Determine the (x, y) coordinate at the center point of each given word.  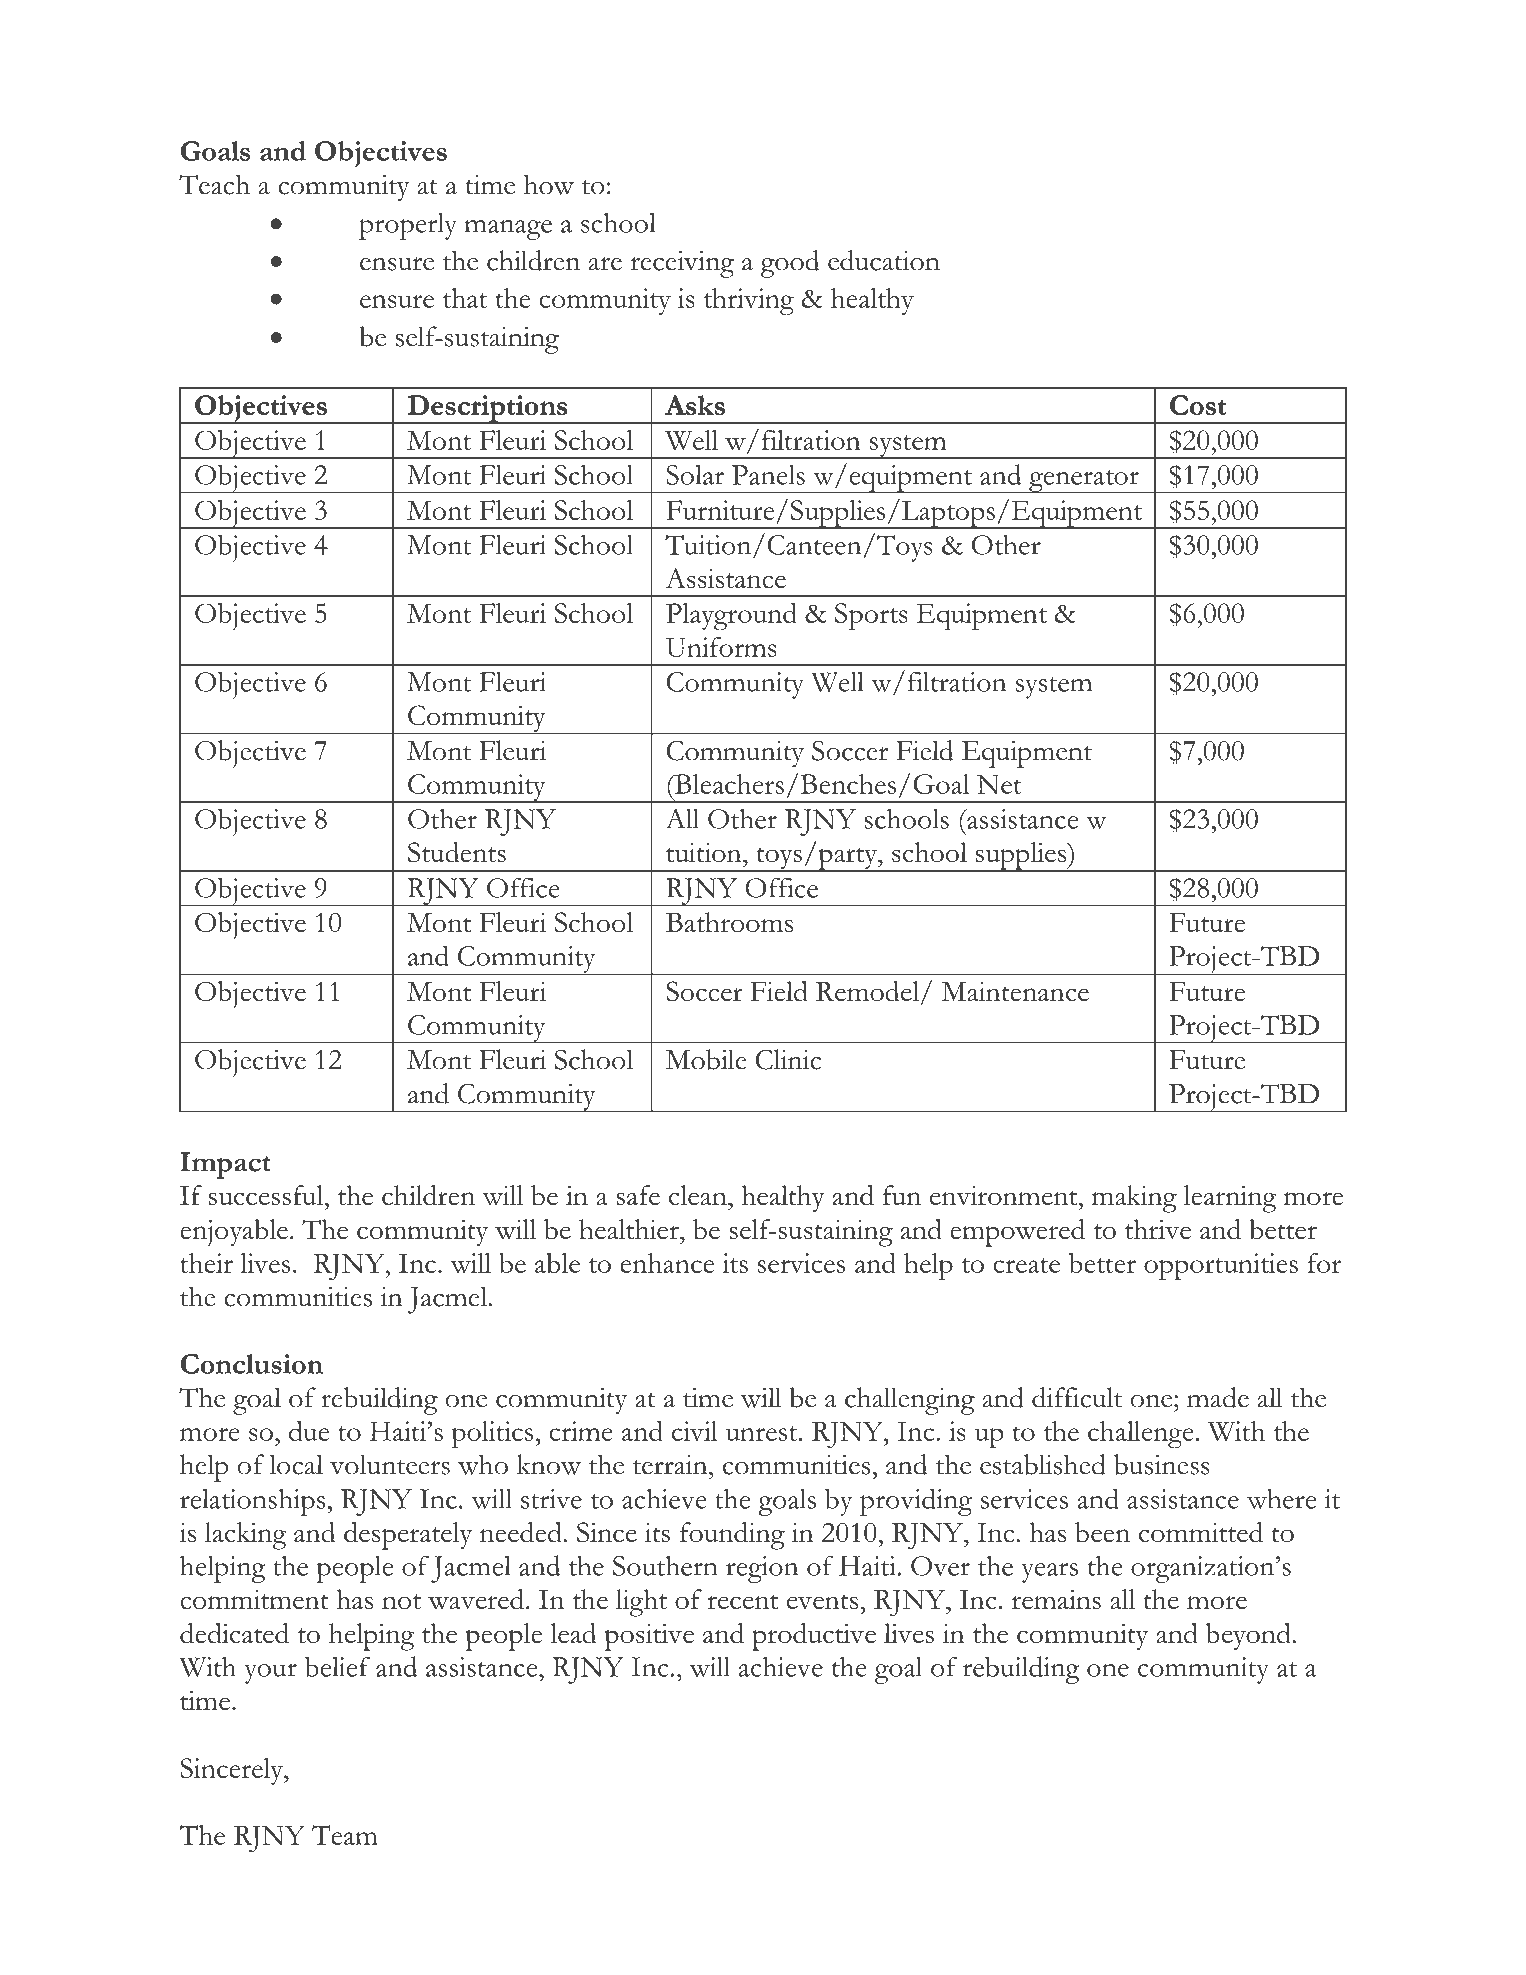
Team (345, 1835)
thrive (1158, 1229)
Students (457, 852)
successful (267, 1195)
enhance (667, 1263)
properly (408, 226)
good (790, 264)
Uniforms (721, 647)
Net (999, 784)
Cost (1198, 405)
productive (814, 1637)
